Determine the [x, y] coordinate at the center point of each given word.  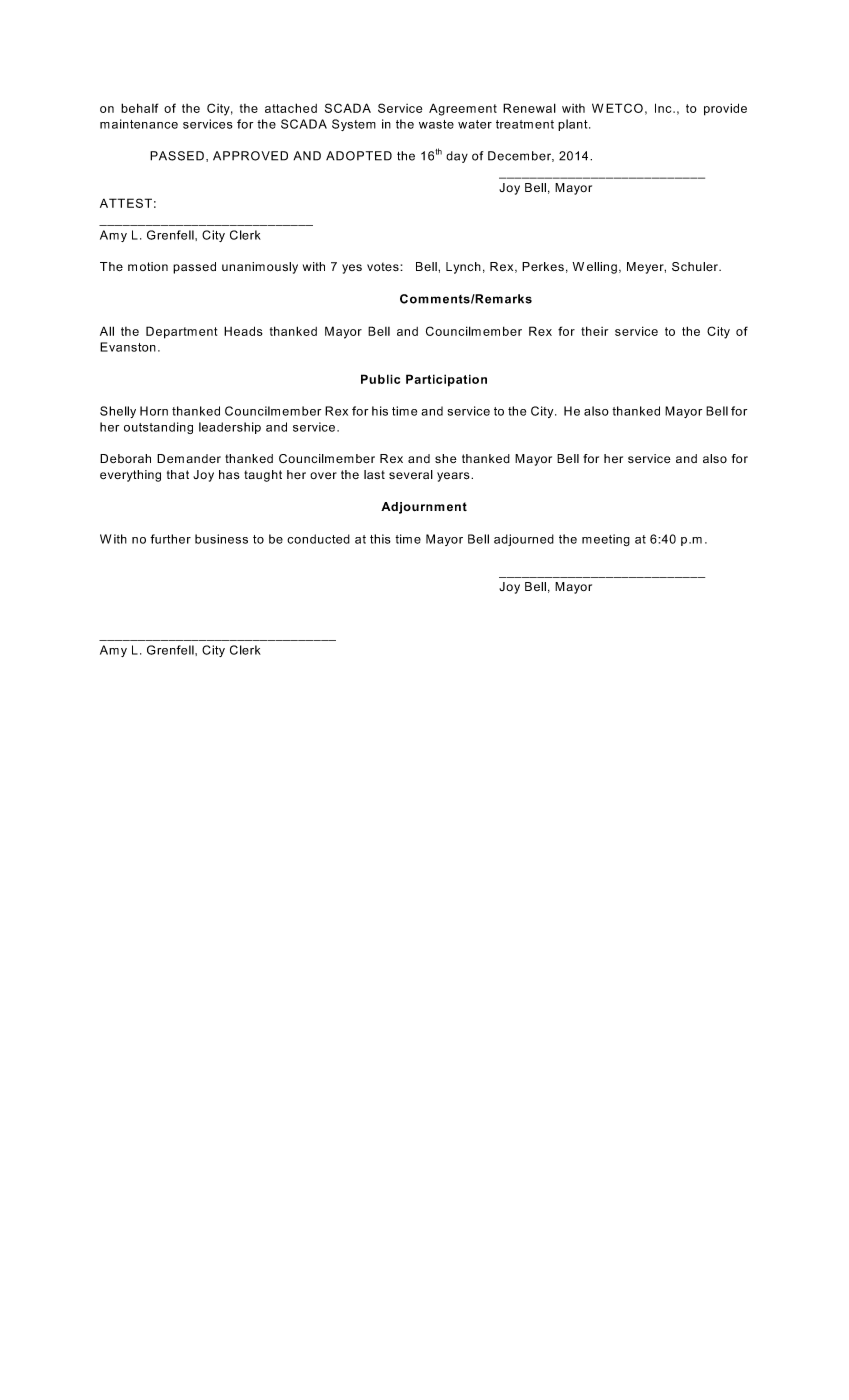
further [170, 539]
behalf [139, 108]
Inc [664, 108]
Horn [154, 411]
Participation [446, 380]
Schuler [696, 267]
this [380, 539]
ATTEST [126, 203]
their [594, 331]
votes [384, 267]
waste [436, 124]
